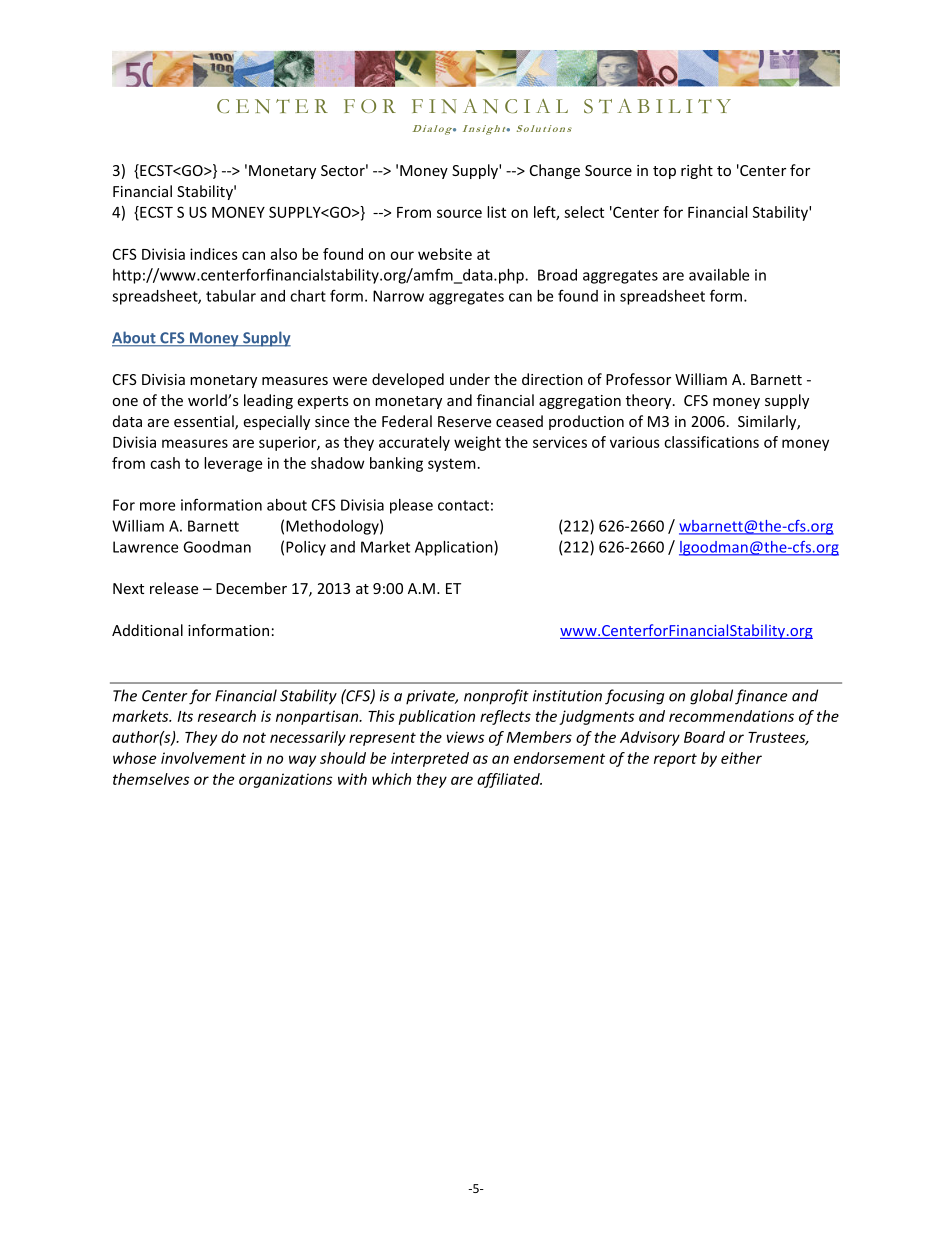 The height and width of the screenshot is (1233, 952). Describe the element at coordinates (697, 171) in the screenshot. I see `right` at that location.
